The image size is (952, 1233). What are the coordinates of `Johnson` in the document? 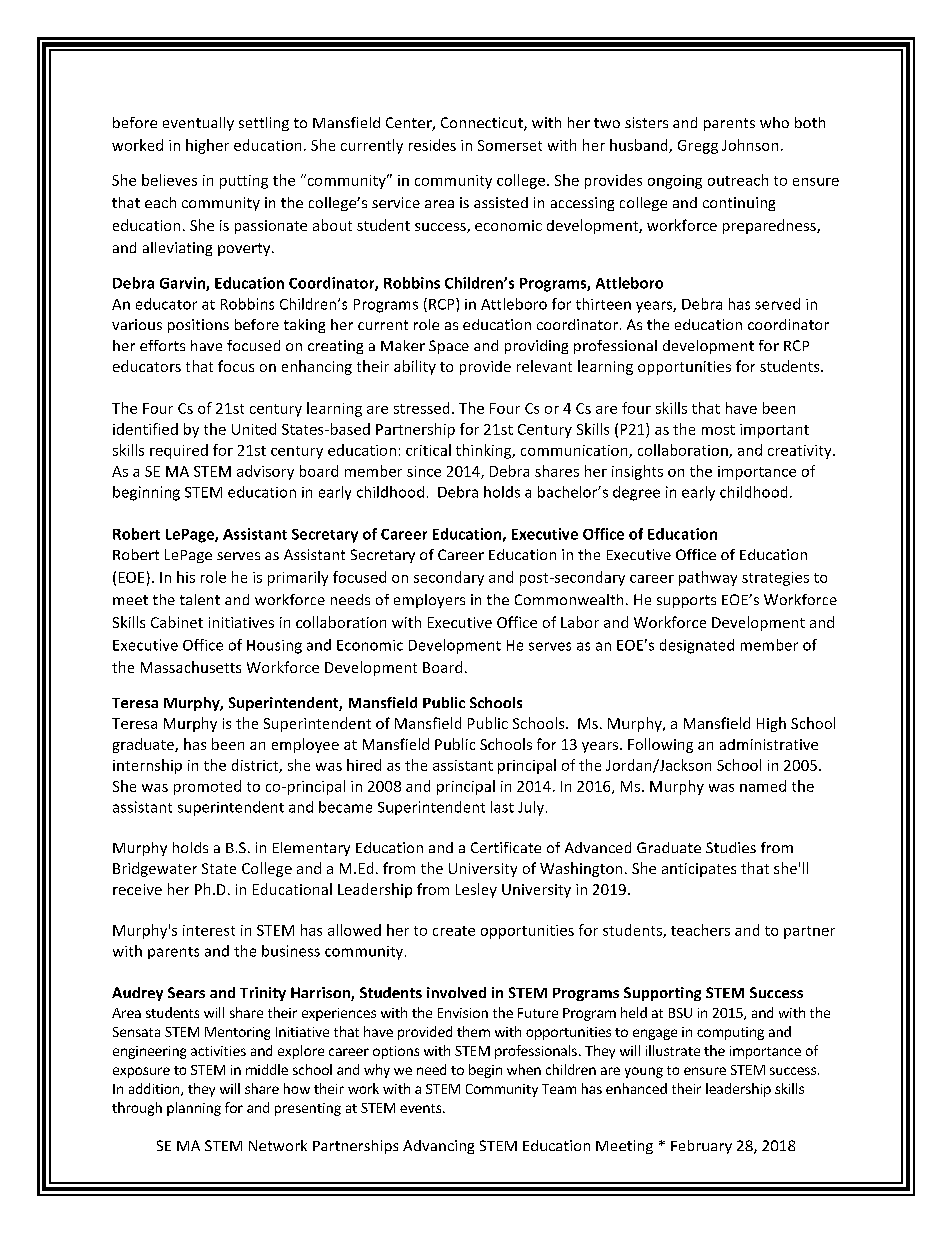 It's located at (750, 145).
